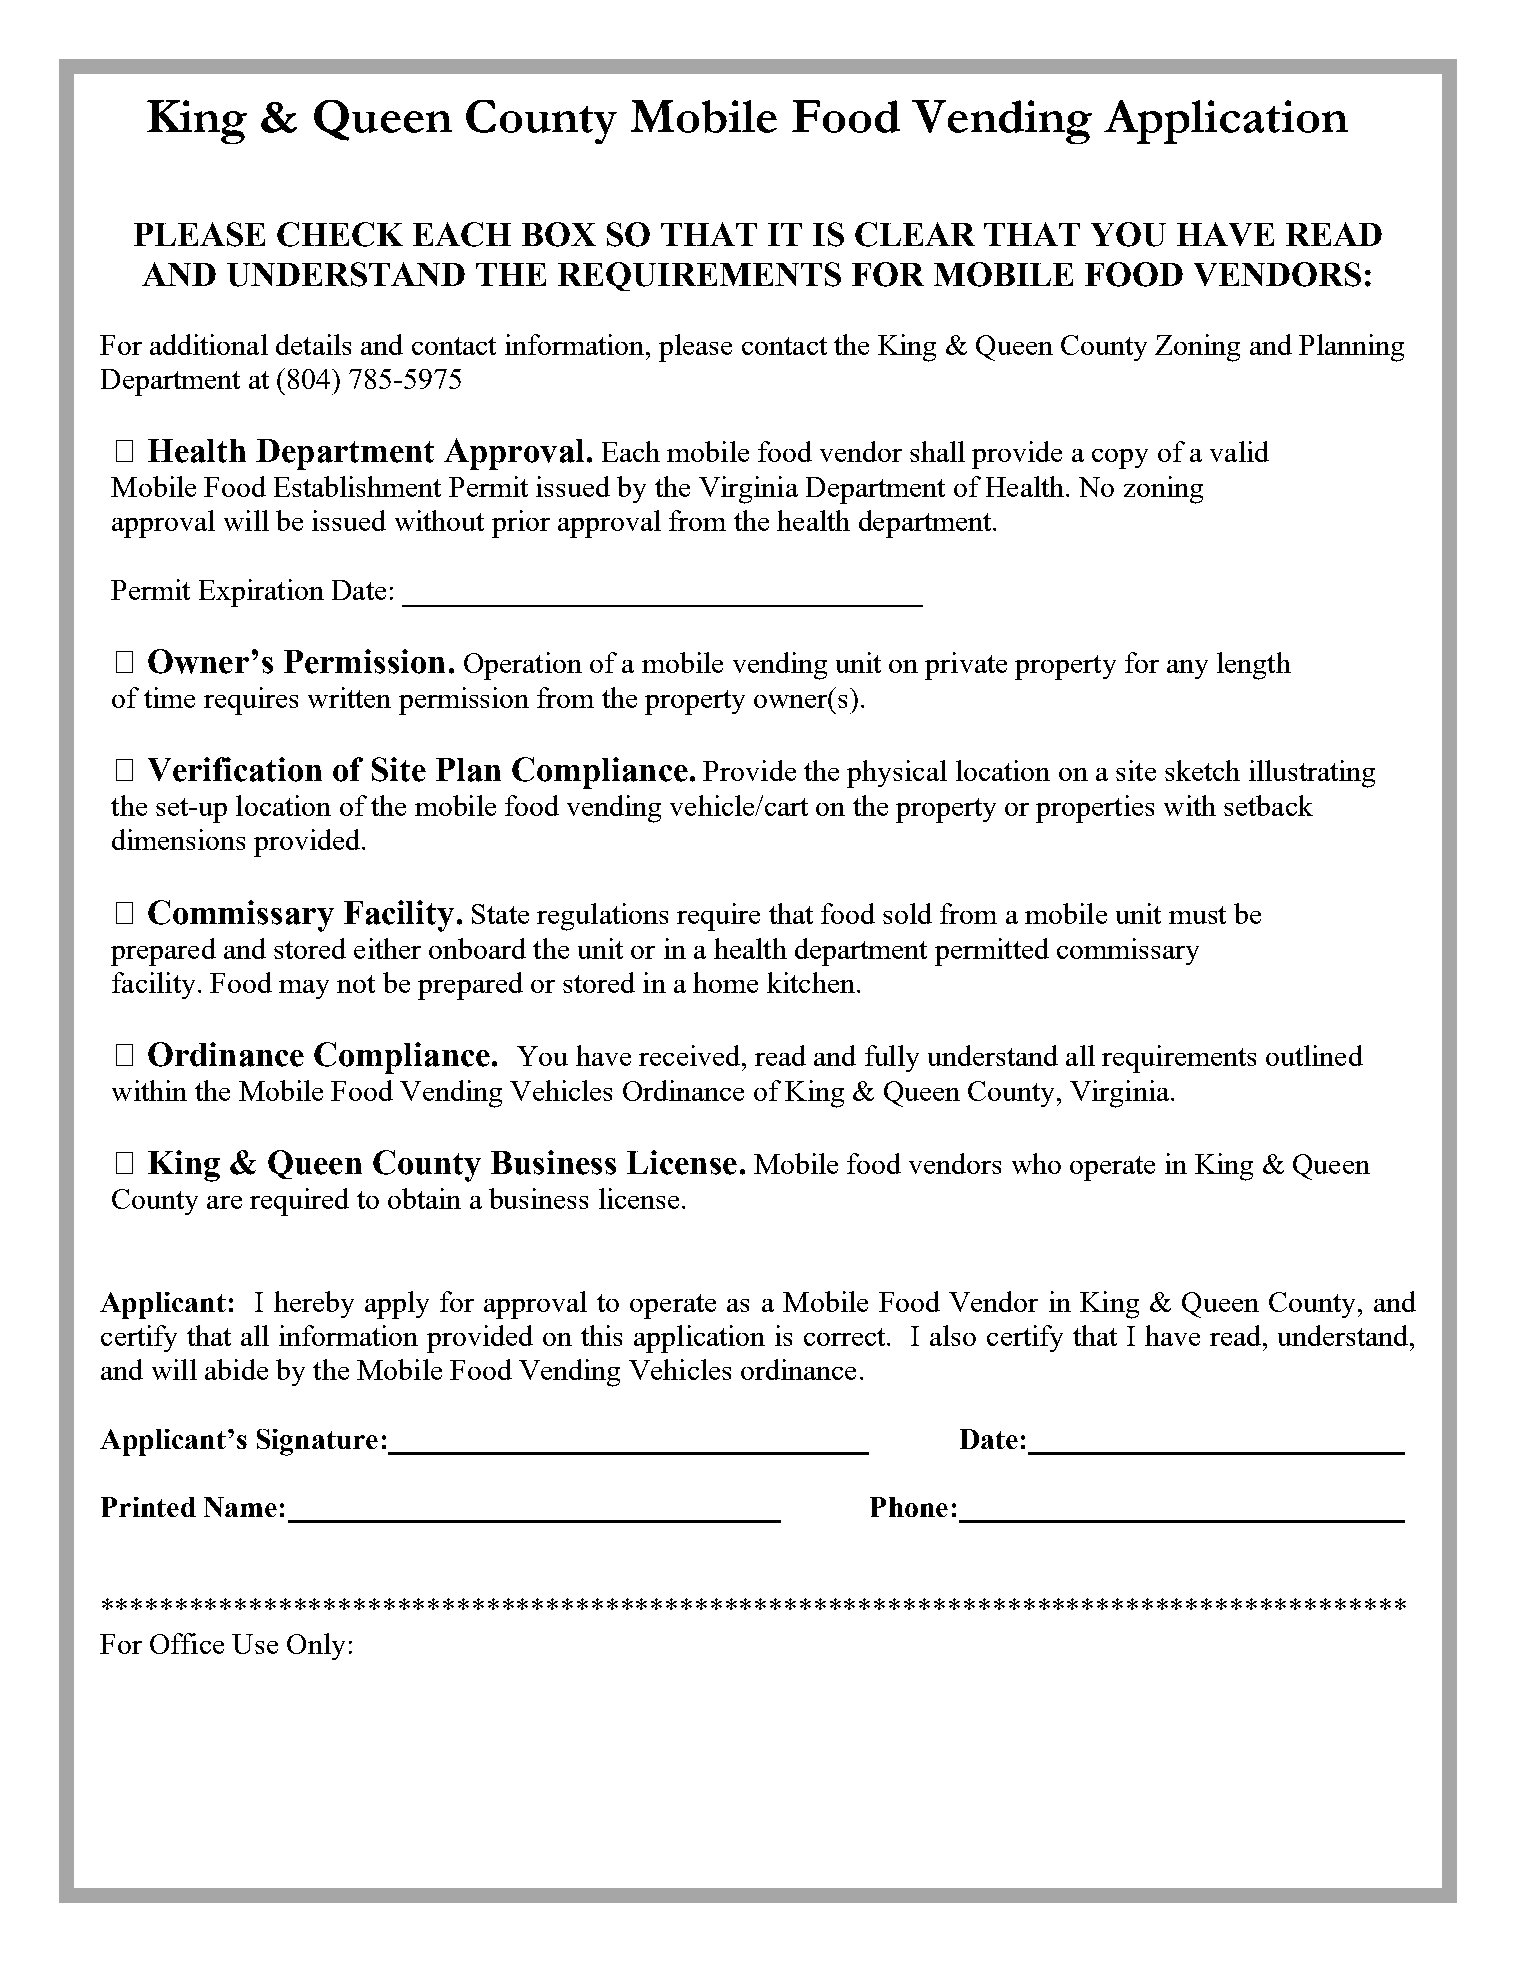 The height and width of the screenshot is (1962, 1516). Describe the element at coordinates (304, 989) in the screenshot. I see `may` at that location.
